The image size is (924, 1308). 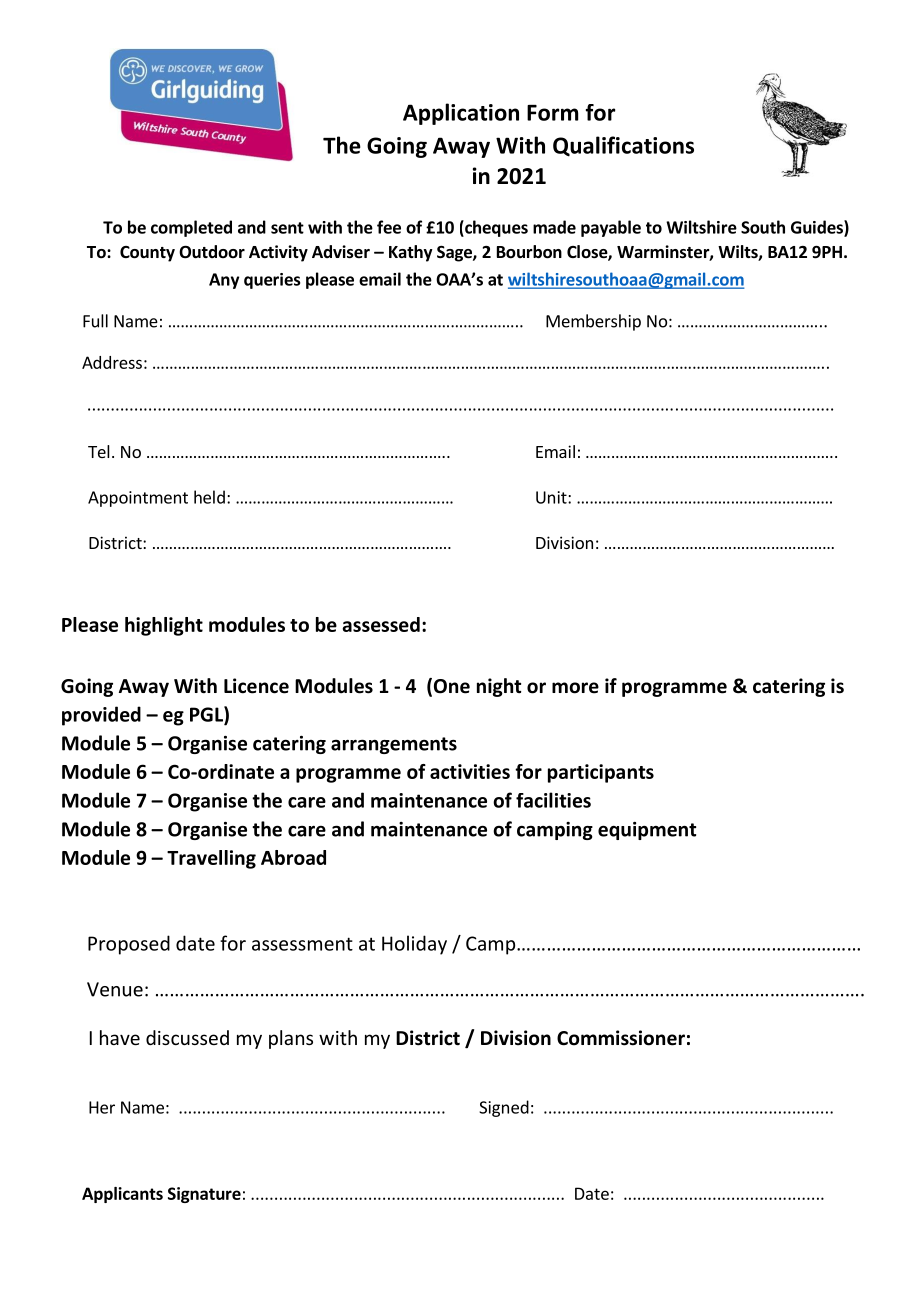 I want to click on Qualifications, so click(x=623, y=146).
